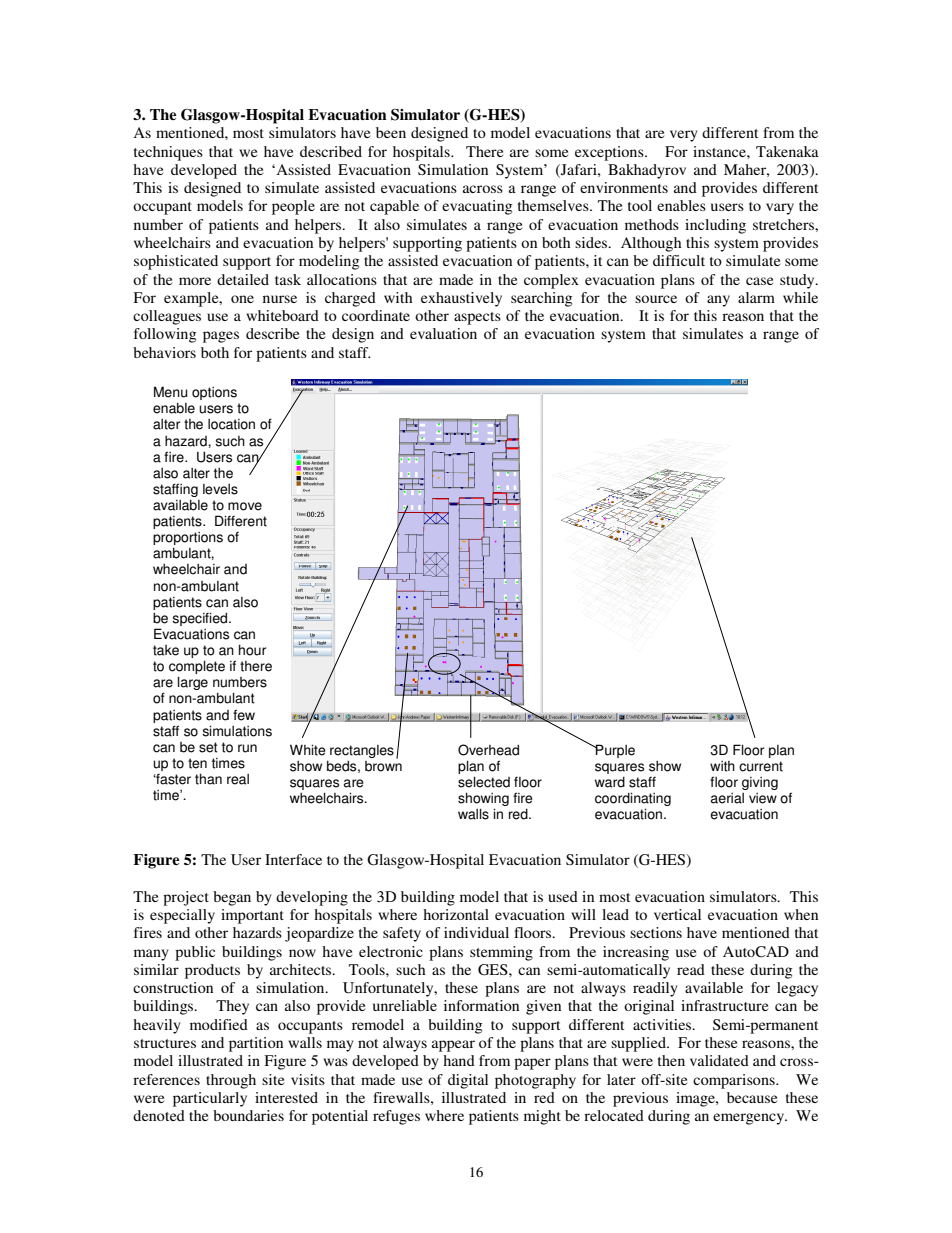 Image resolution: width=952 pixels, height=1233 pixels. I want to click on evacuating, so click(477, 207).
